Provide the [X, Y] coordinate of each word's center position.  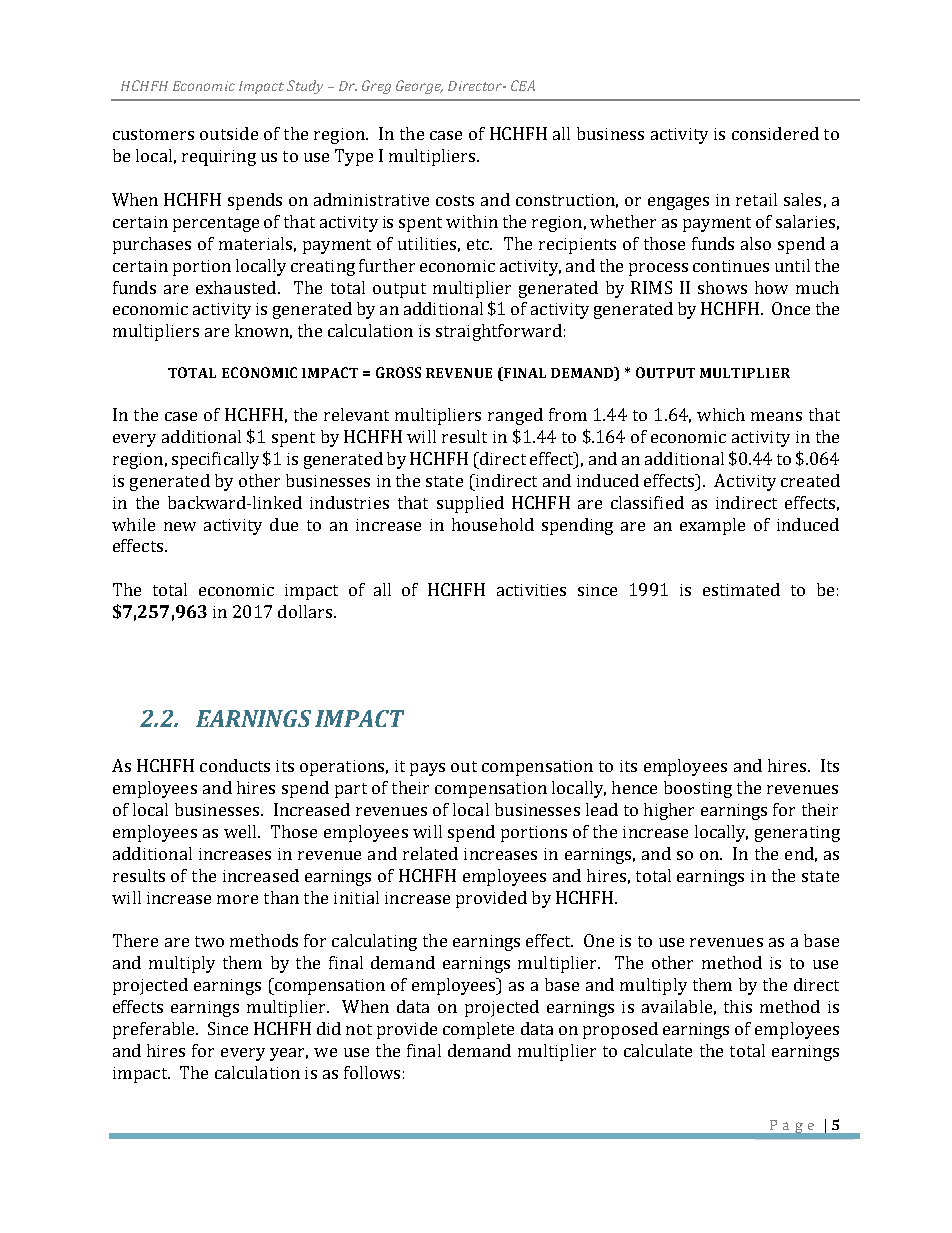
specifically [215, 460]
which [721, 414]
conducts [235, 765]
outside [229, 133]
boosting [698, 789]
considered [775, 133]
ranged [515, 416]
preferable [155, 1030]
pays [427, 769]
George [419, 87]
